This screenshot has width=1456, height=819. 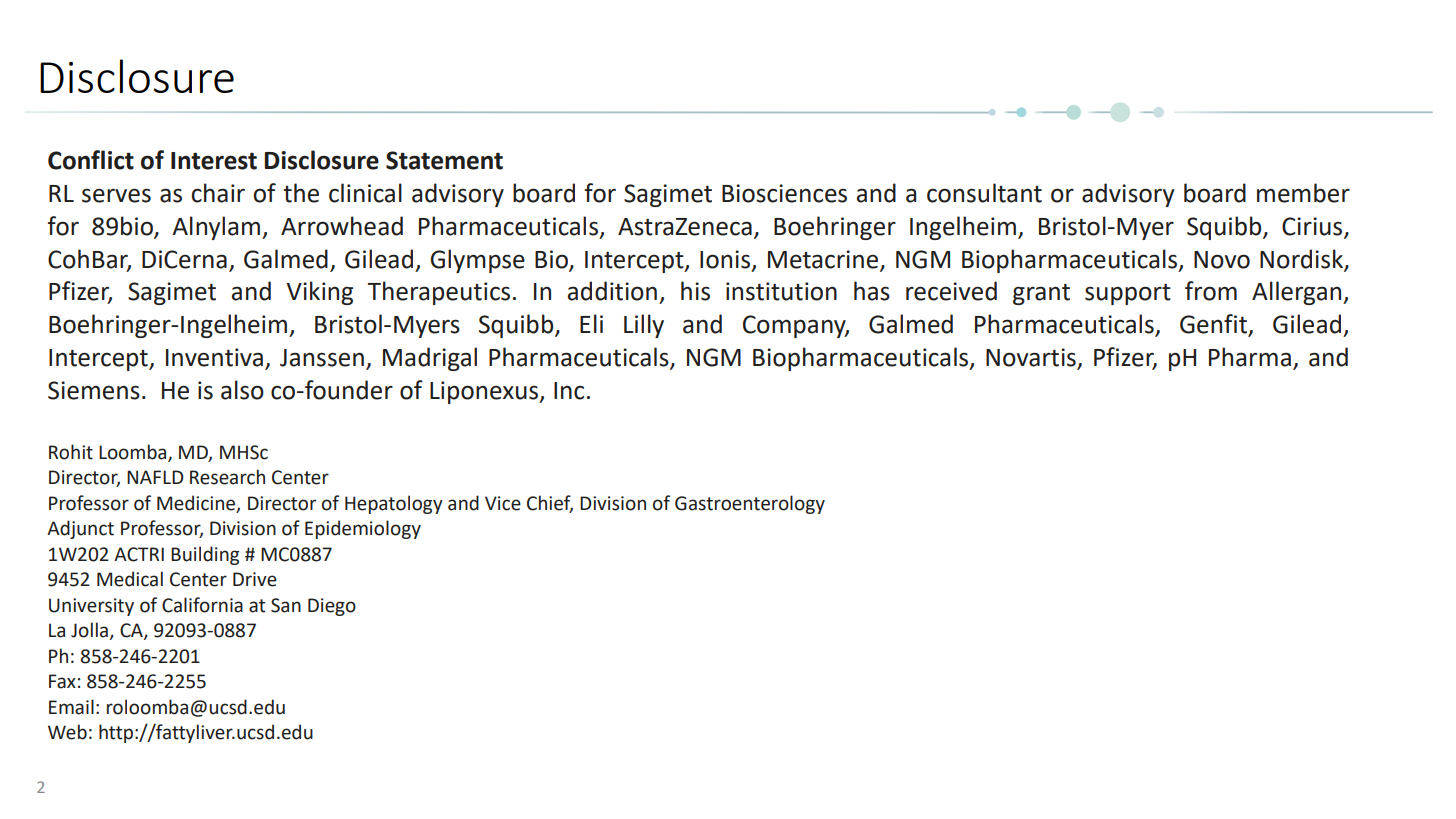 What do you see at coordinates (332, 607) in the screenshot?
I see `Diego` at bounding box center [332, 607].
